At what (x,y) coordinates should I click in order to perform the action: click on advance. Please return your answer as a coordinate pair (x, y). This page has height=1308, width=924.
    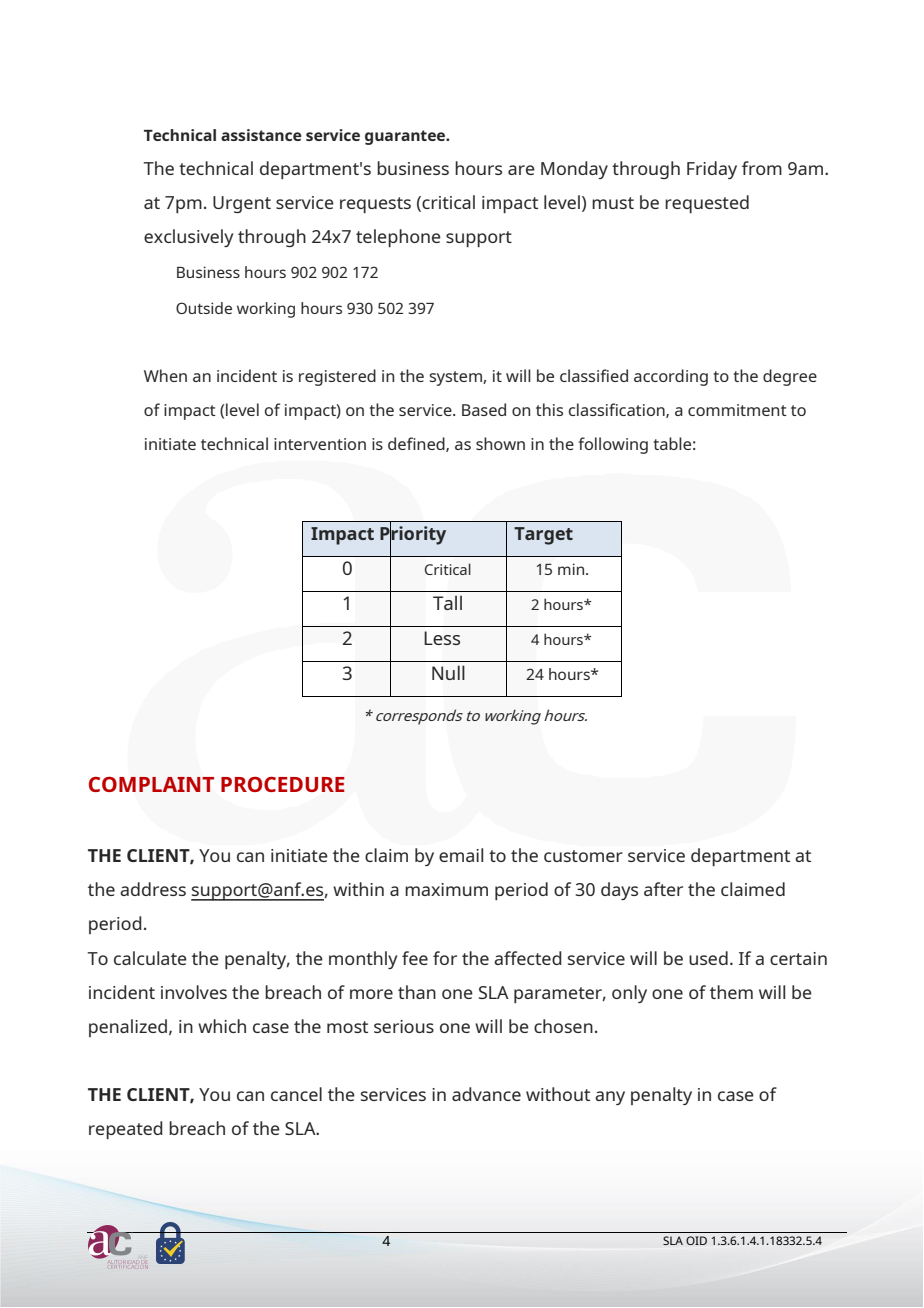
    Looking at the image, I should click on (486, 1094).
